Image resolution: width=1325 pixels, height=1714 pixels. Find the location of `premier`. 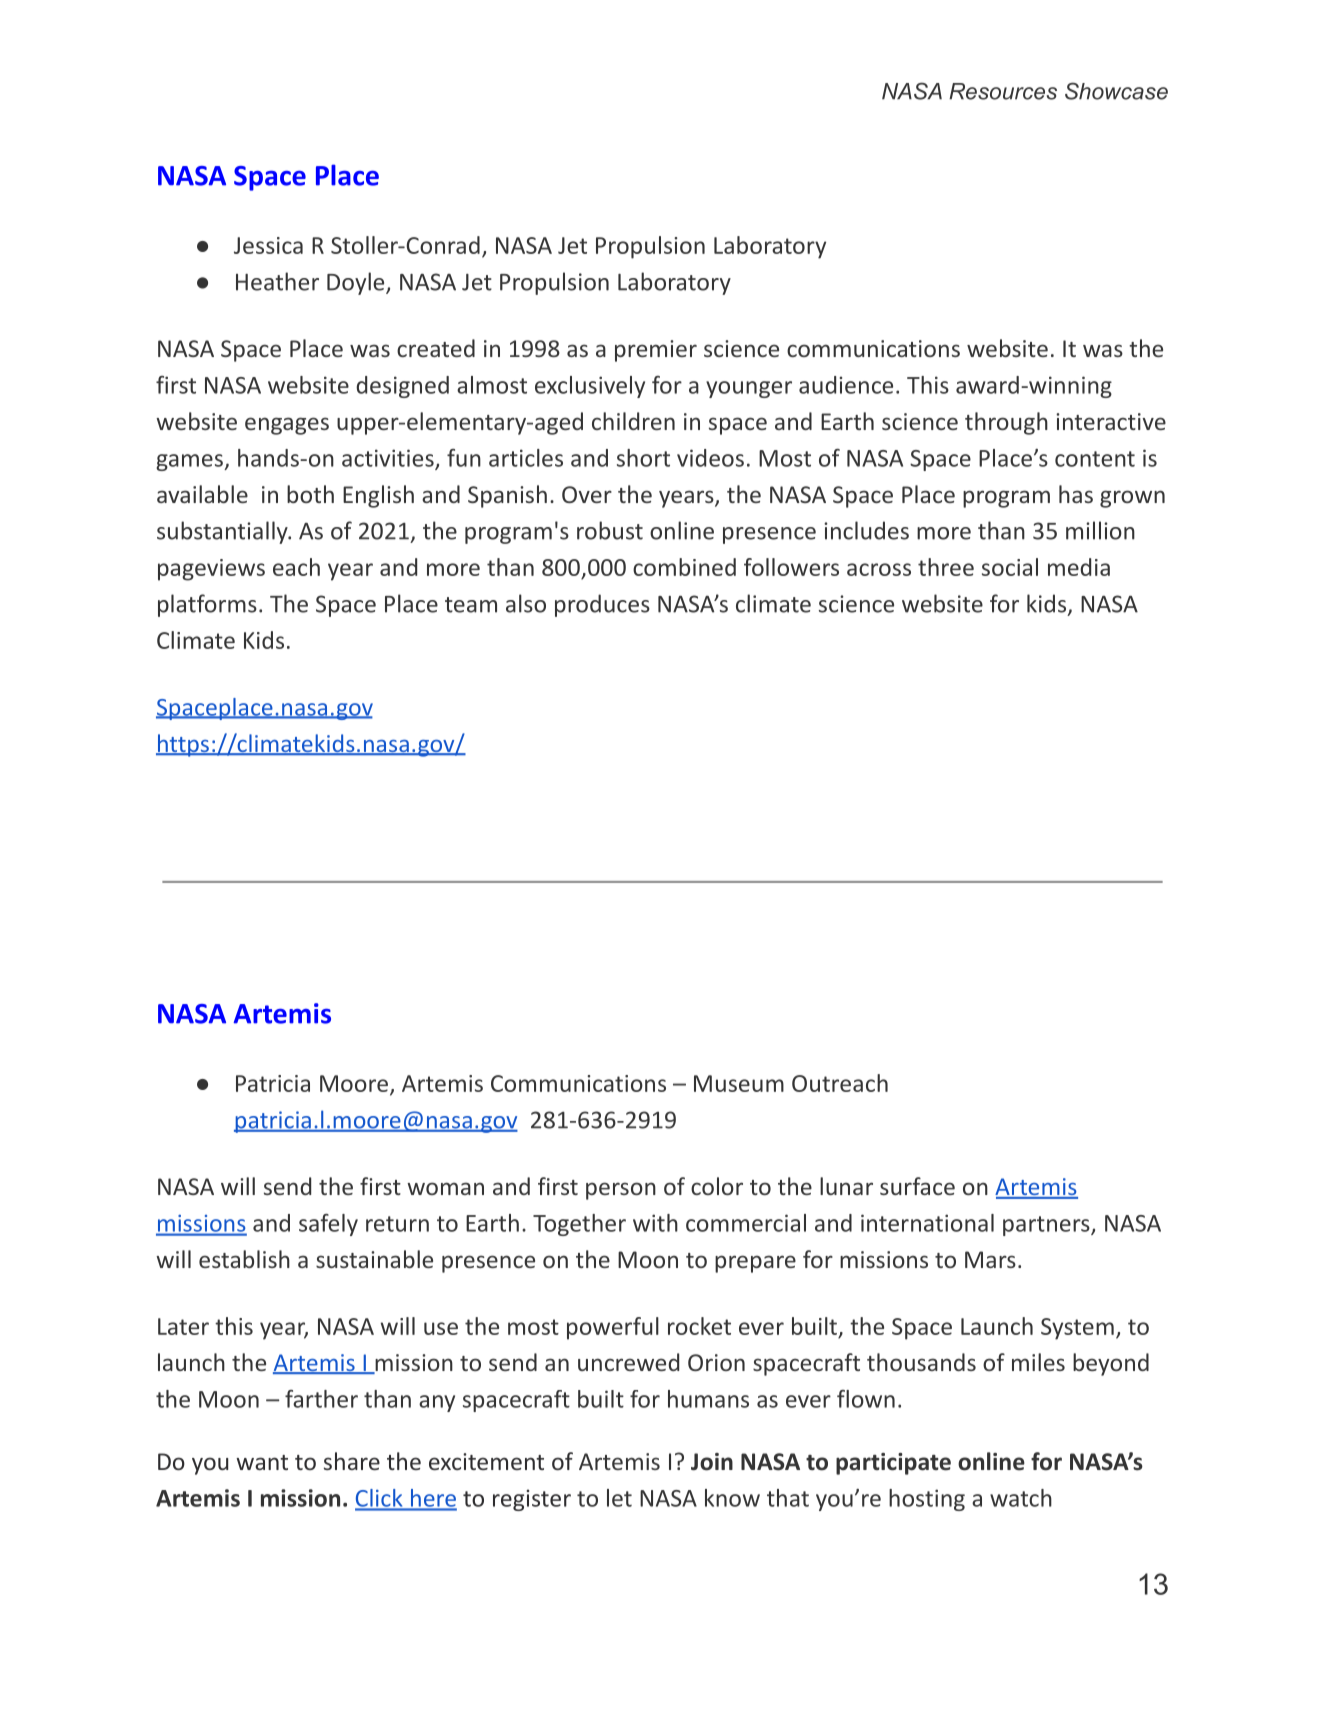

premier is located at coordinates (656, 351).
